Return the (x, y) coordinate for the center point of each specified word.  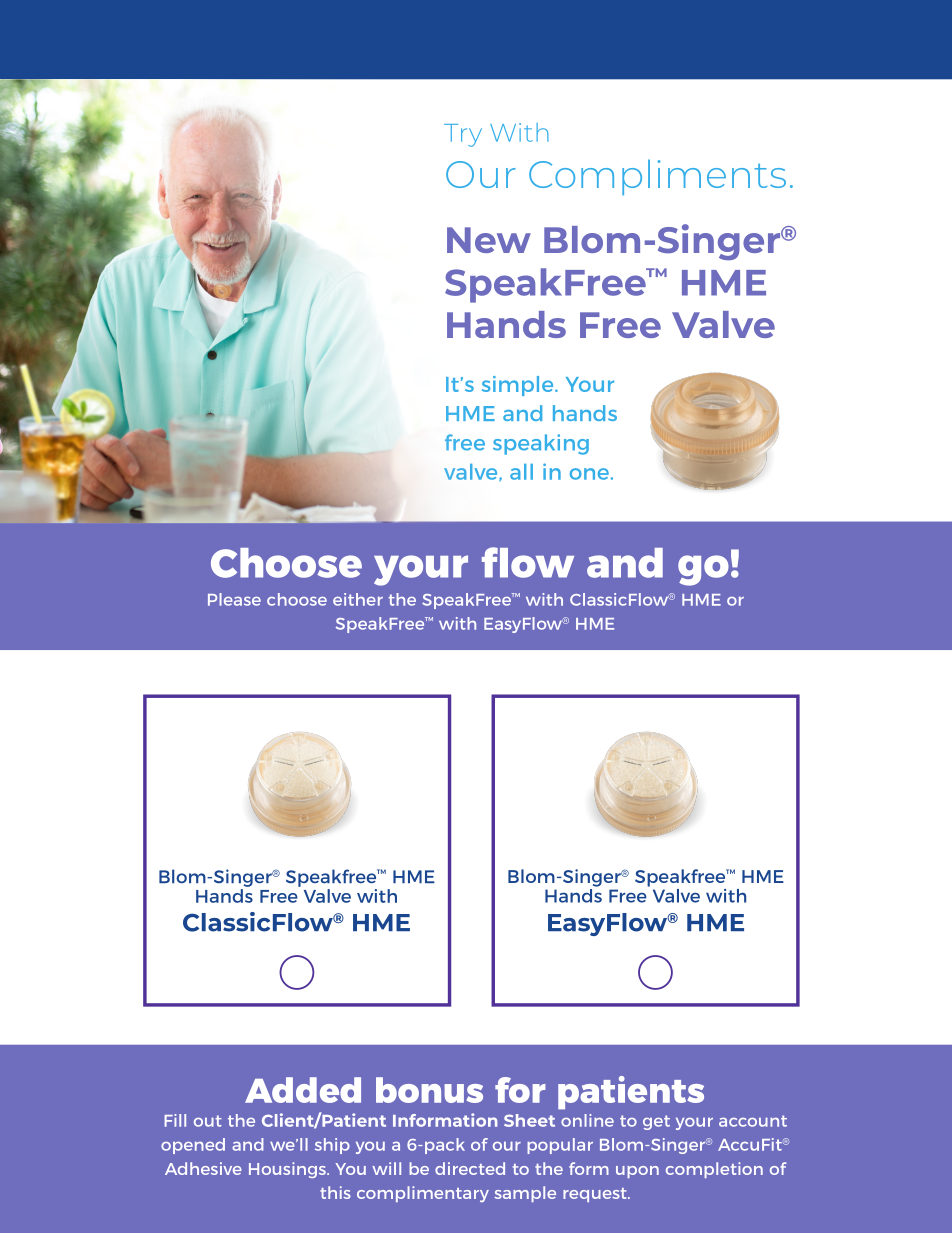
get (656, 1122)
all (521, 472)
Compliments (657, 177)
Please (234, 599)
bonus (429, 1090)
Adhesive (203, 1168)
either (358, 599)
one (589, 474)
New (489, 240)
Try (463, 135)
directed (470, 1168)
